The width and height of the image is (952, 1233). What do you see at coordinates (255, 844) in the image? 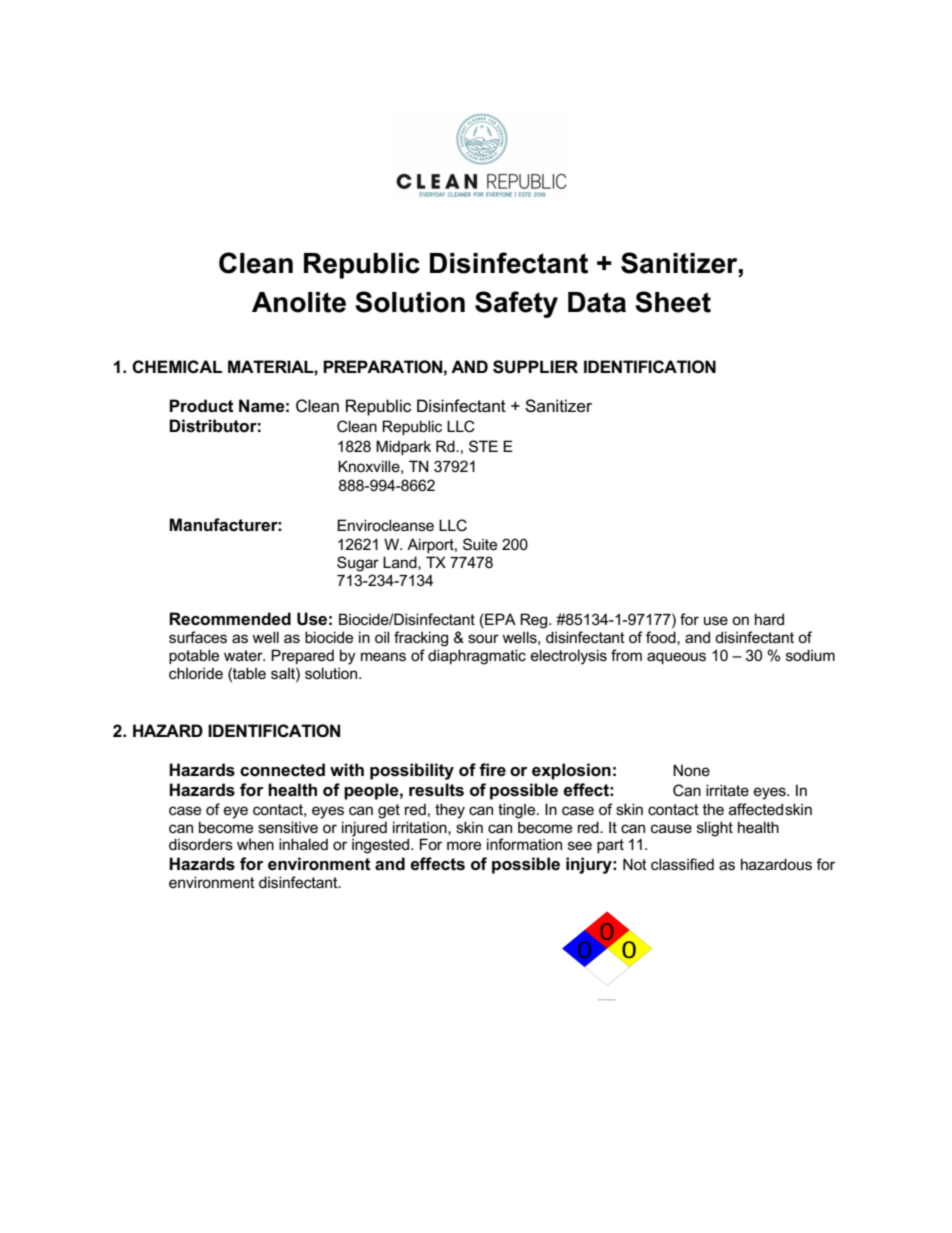
I see `when` at bounding box center [255, 844].
